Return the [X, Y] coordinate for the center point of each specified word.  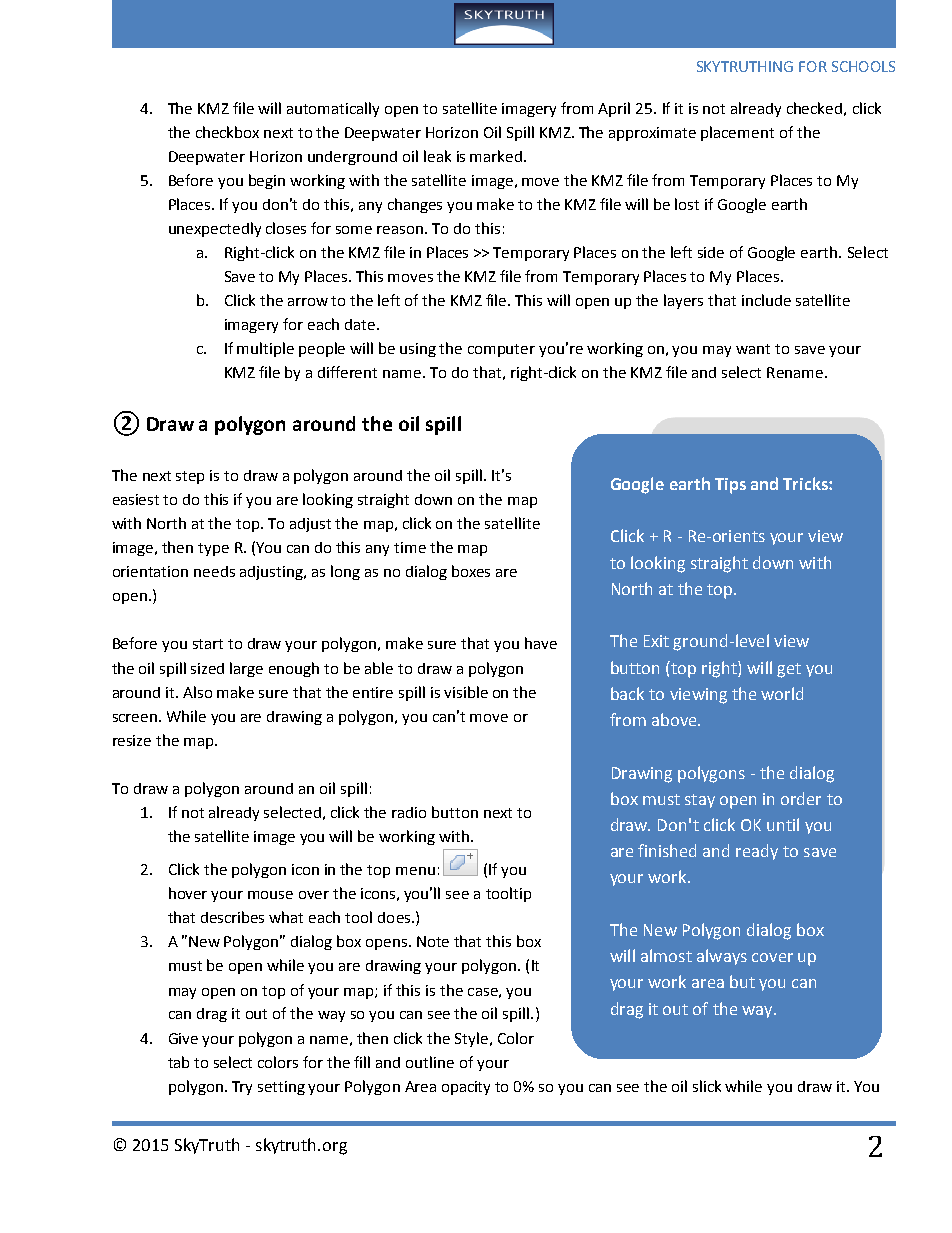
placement [737, 133]
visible [466, 692]
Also [197, 692]
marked [497, 156]
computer [501, 350]
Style [471, 1039]
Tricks [806, 483]
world [782, 693]
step [190, 477]
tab [178, 1062]
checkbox [227, 132]
